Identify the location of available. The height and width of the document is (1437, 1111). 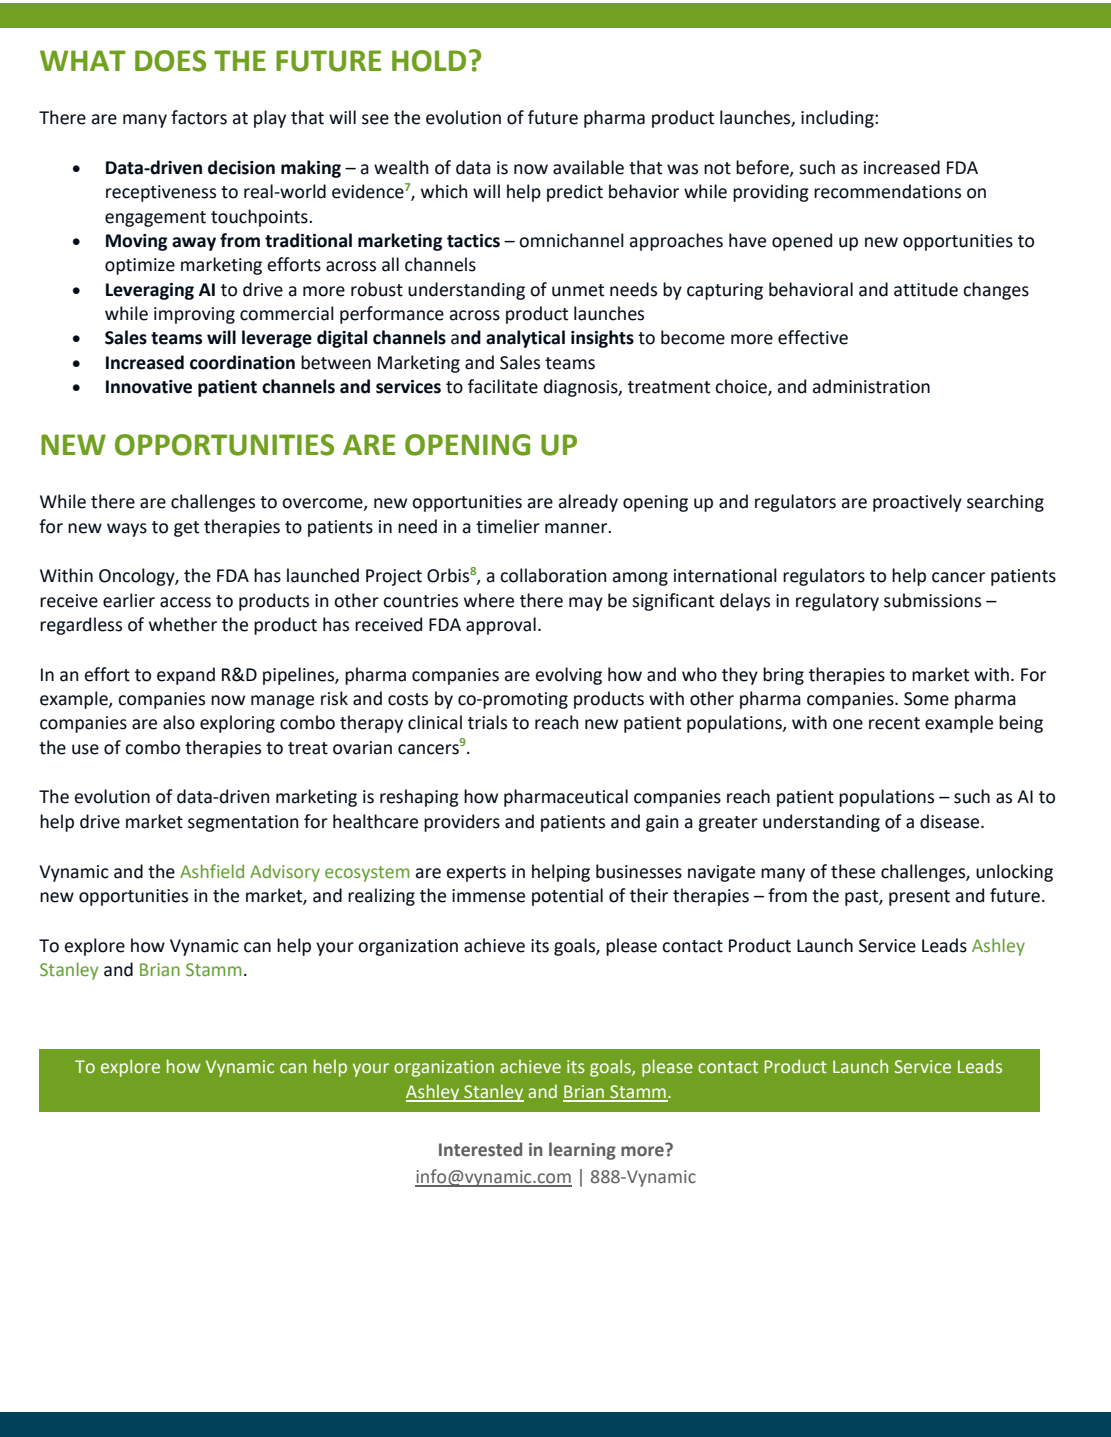
(588, 167).
